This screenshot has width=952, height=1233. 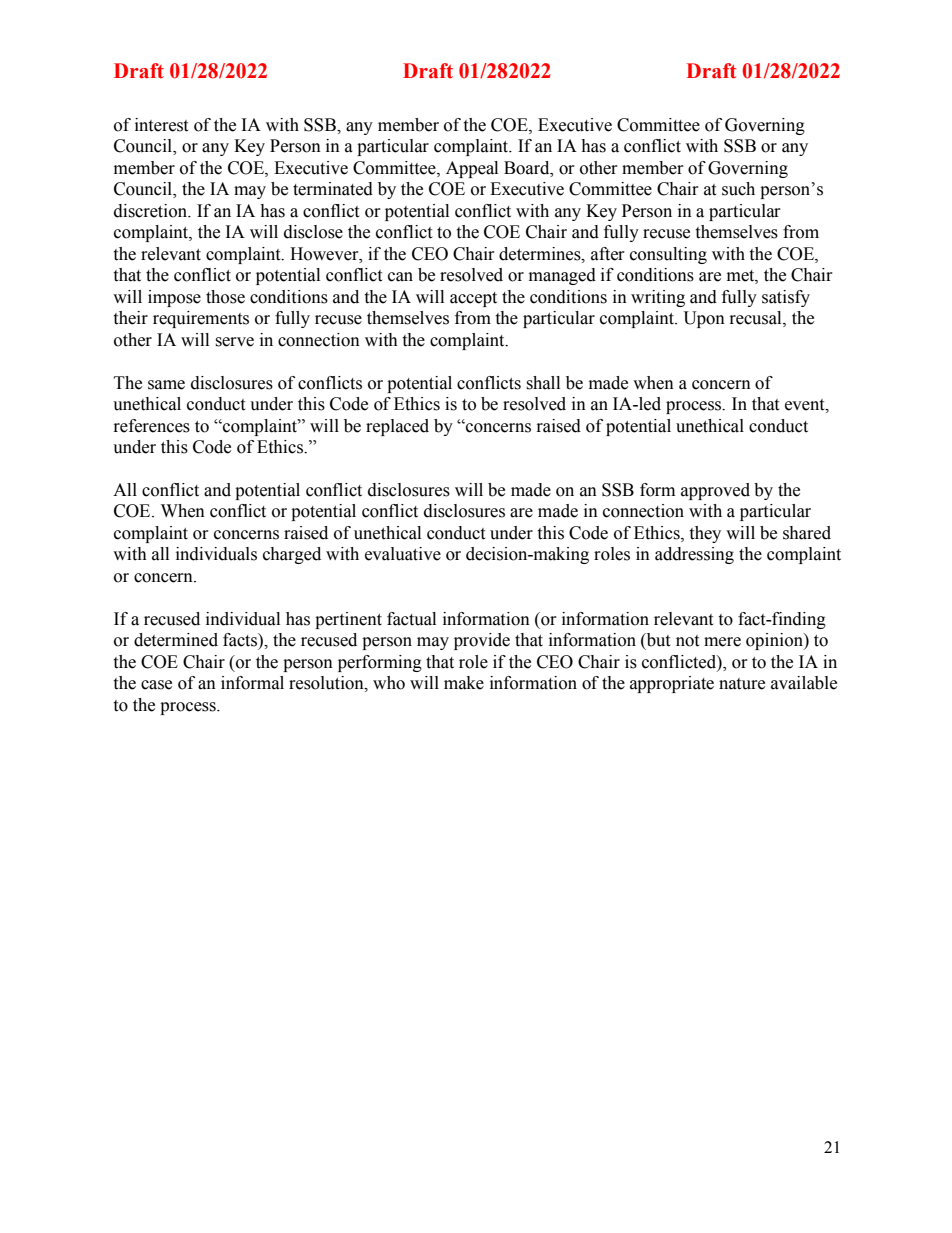 What do you see at coordinates (473, 299) in the screenshot?
I see `accept` at bounding box center [473, 299].
